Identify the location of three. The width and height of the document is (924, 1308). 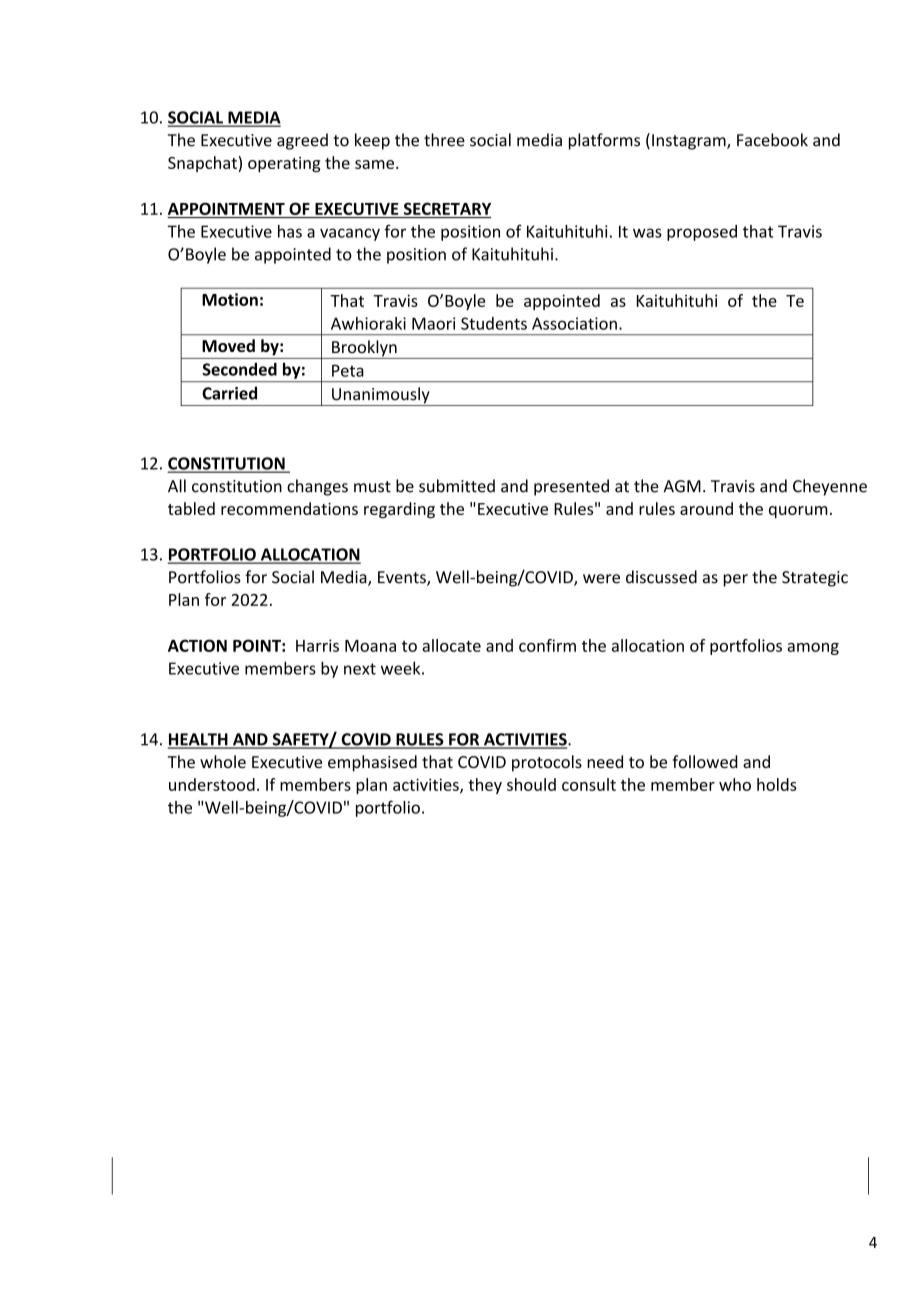
(444, 140).
